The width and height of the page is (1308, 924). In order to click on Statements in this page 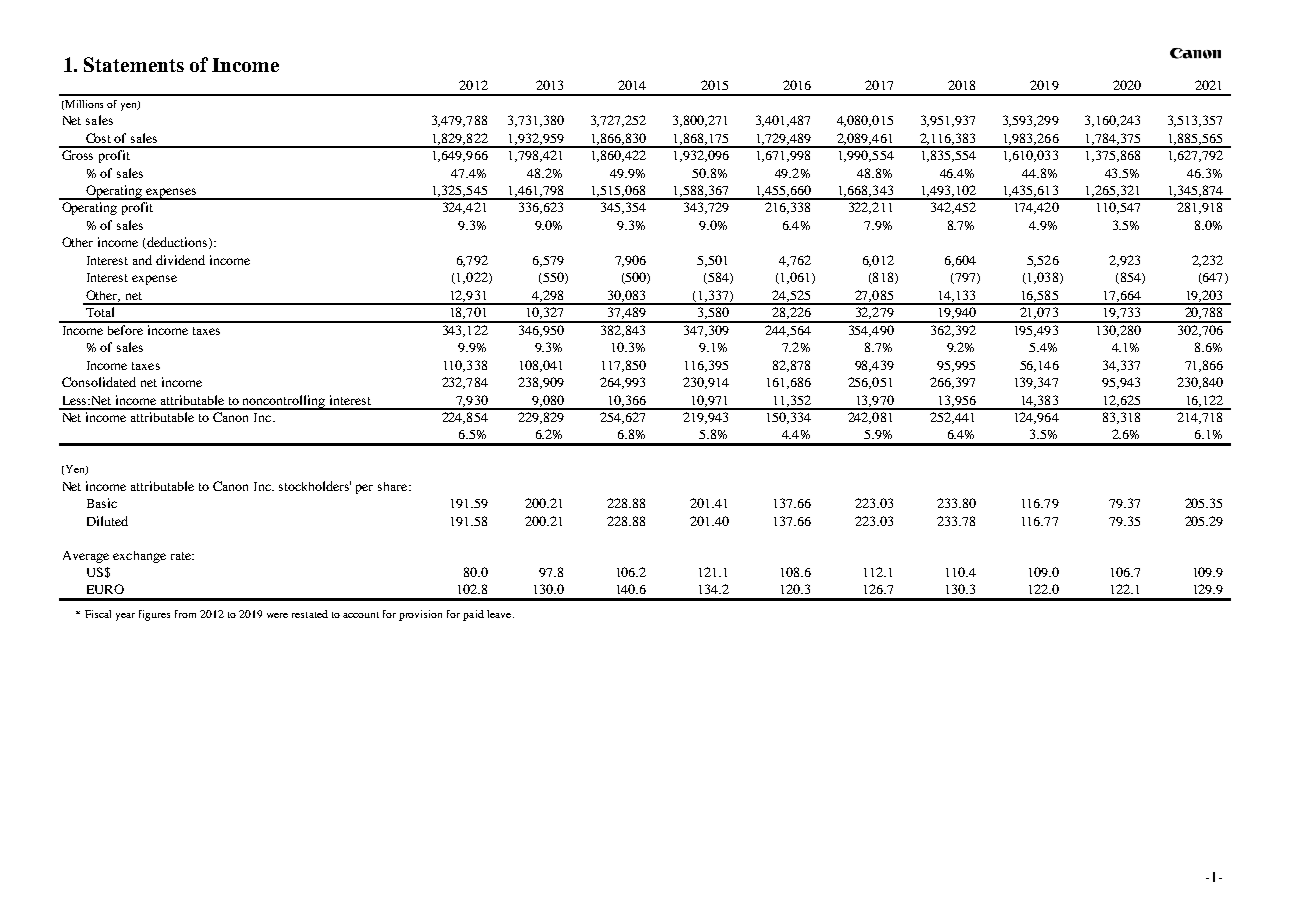, I will do `click(134, 64)`.
